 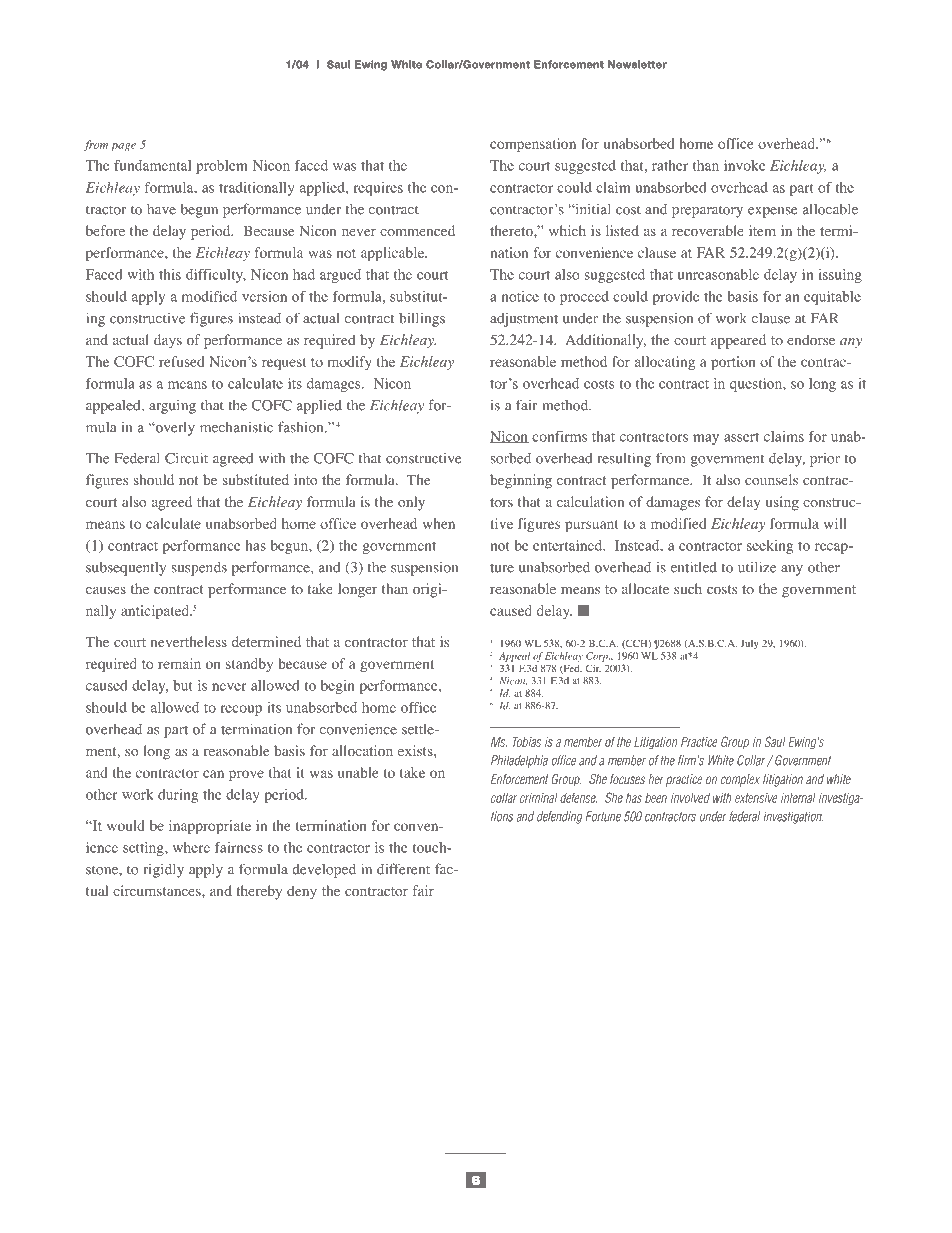 What do you see at coordinates (771, 479) in the screenshot?
I see `counsels` at bounding box center [771, 479].
